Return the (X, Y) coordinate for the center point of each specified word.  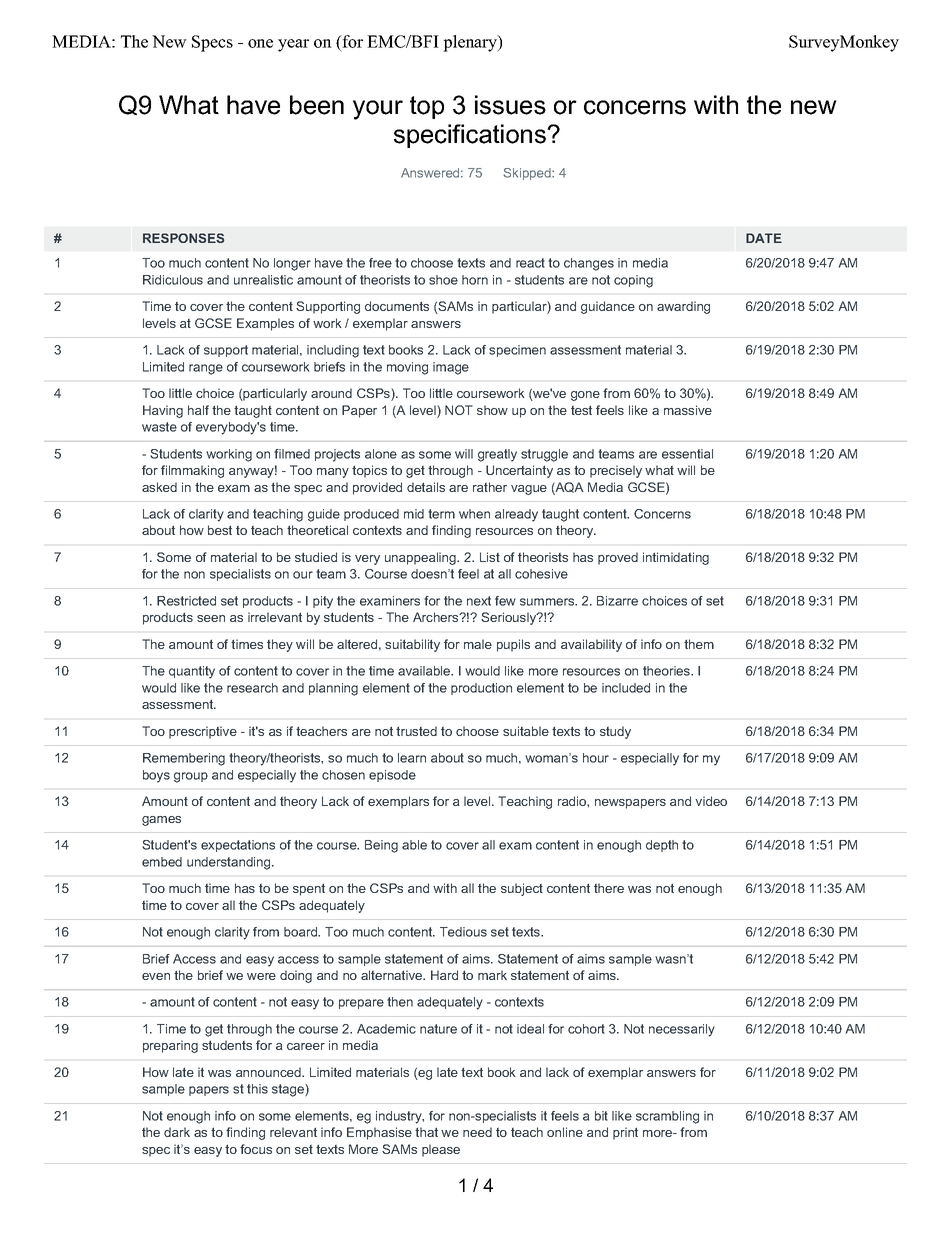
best (220, 530)
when (474, 514)
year (293, 45)
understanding (230, 863)
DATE (764, 238)
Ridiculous (173, 280)
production (481, 689)
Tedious (463, 932)
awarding (683, 307)
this (257, 1089)
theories (668, 671)
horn (475, 280)
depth (662, 846)
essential (687, 454)
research (252, 688)
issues (510, 105)
